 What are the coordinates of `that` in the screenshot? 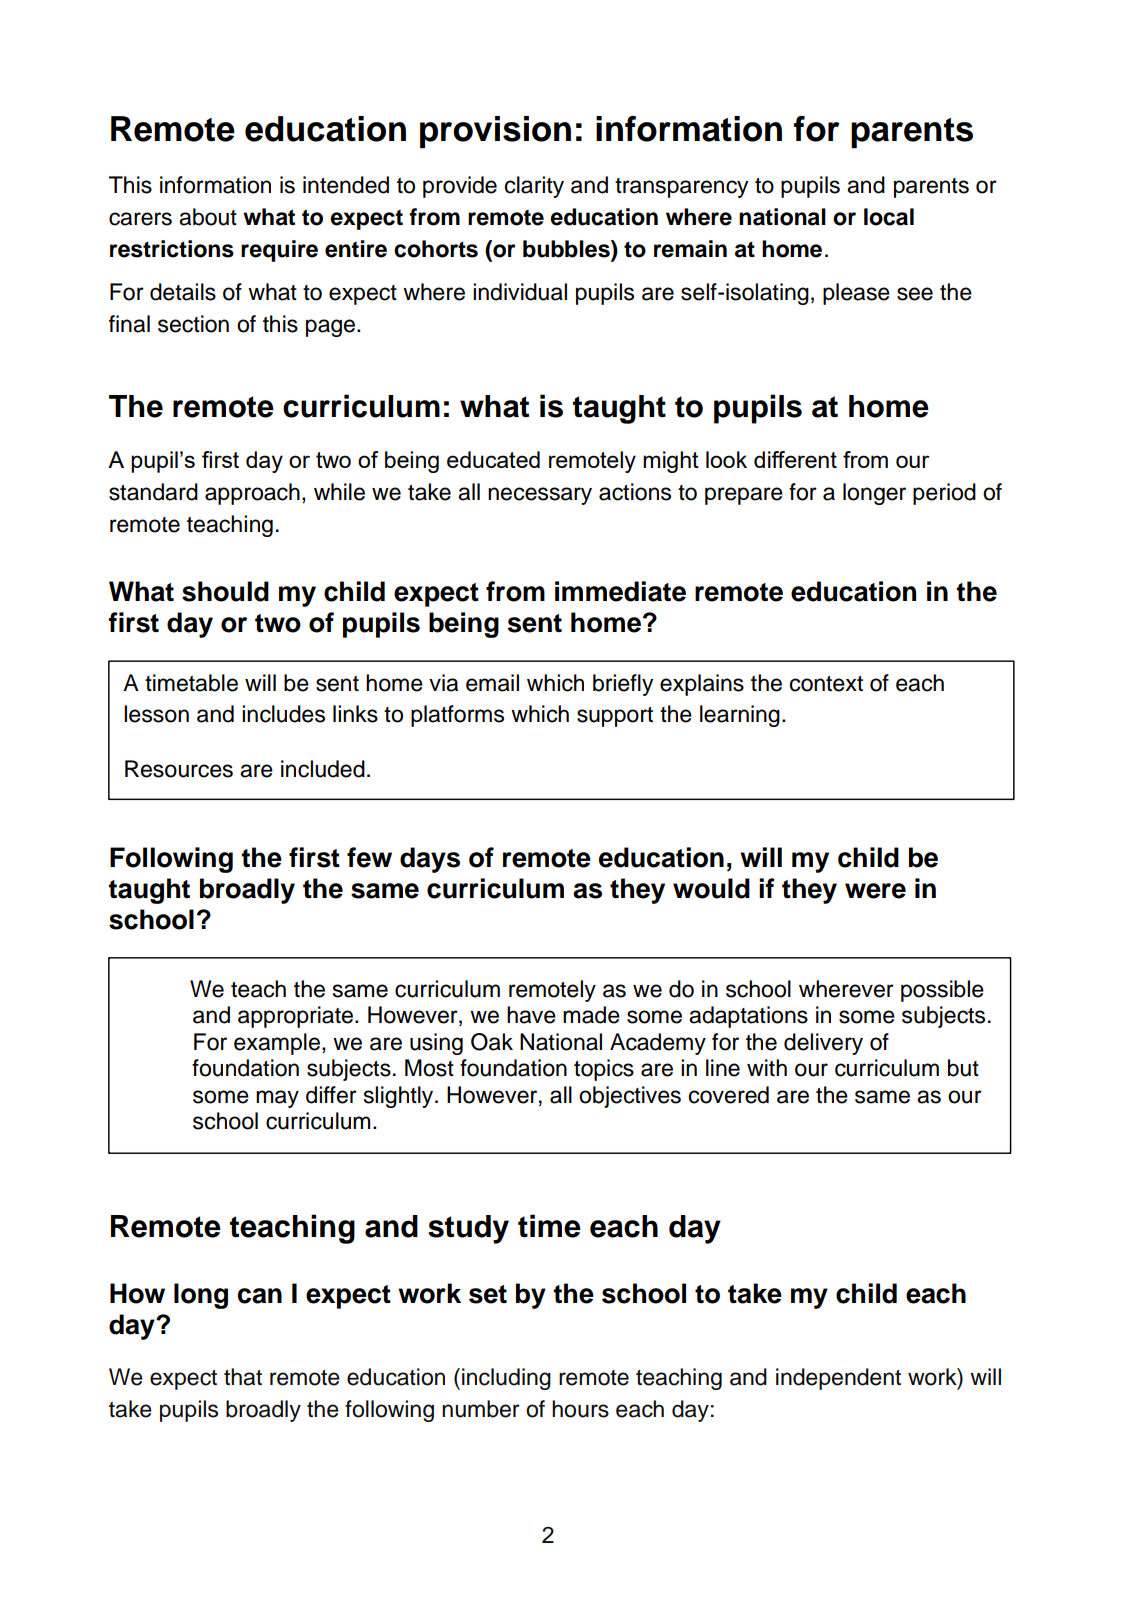 It's located at (243, 1377).
